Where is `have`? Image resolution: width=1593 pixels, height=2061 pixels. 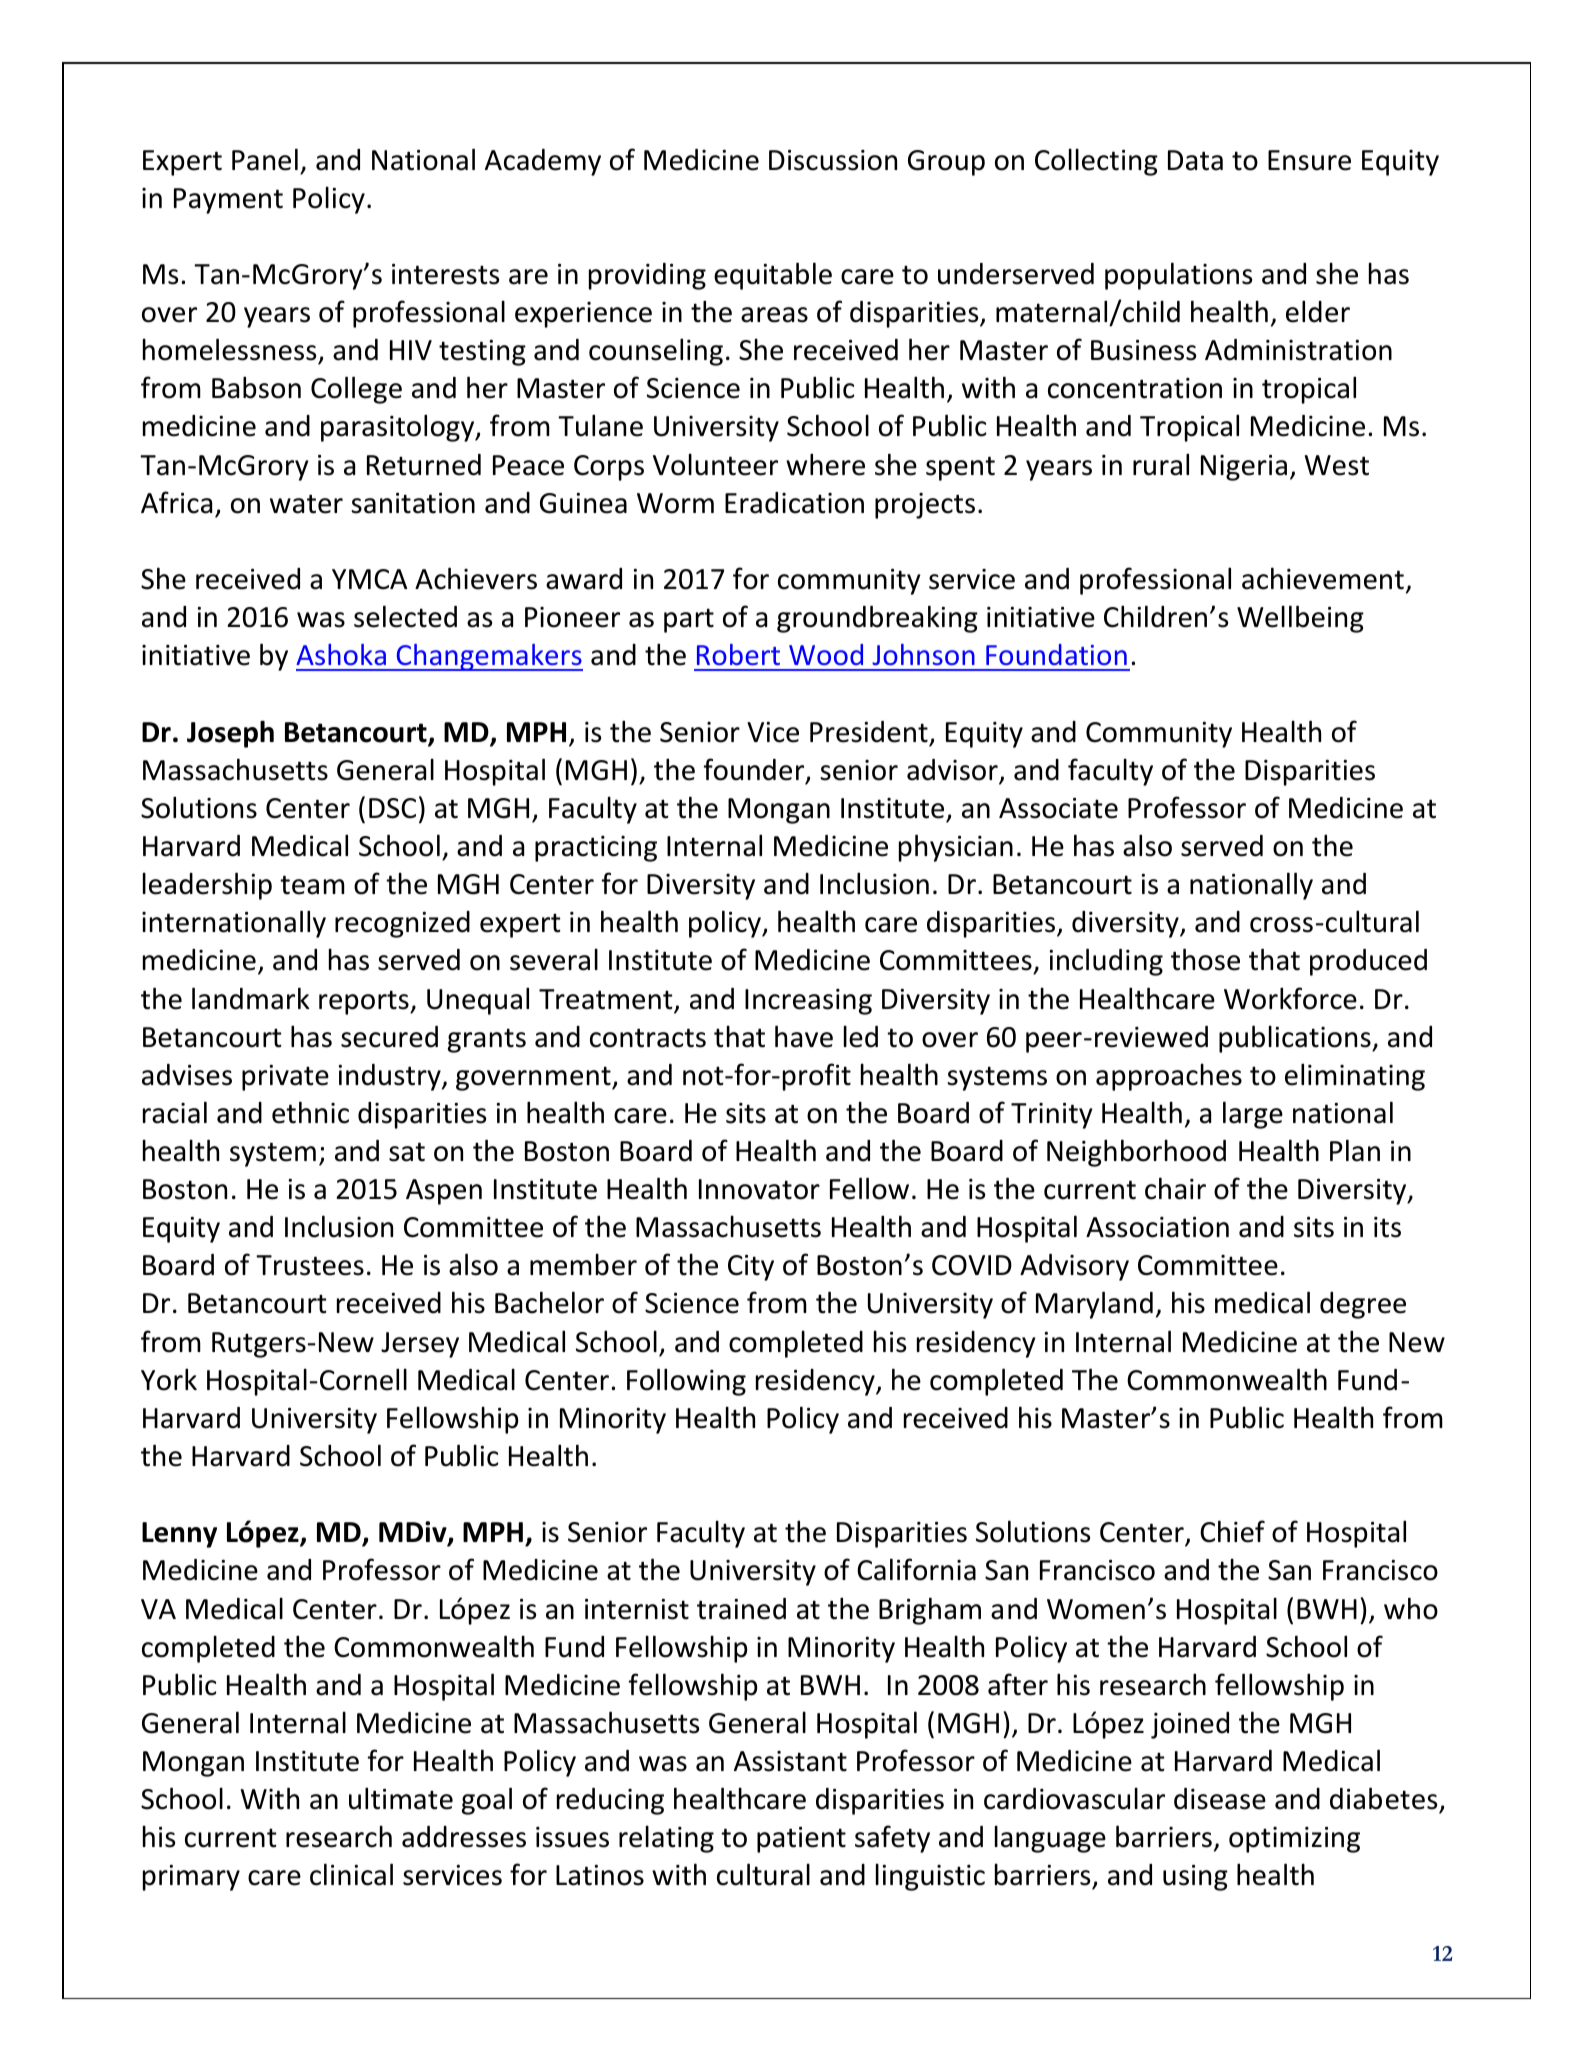
have is located at coordinates (804, 1036).
